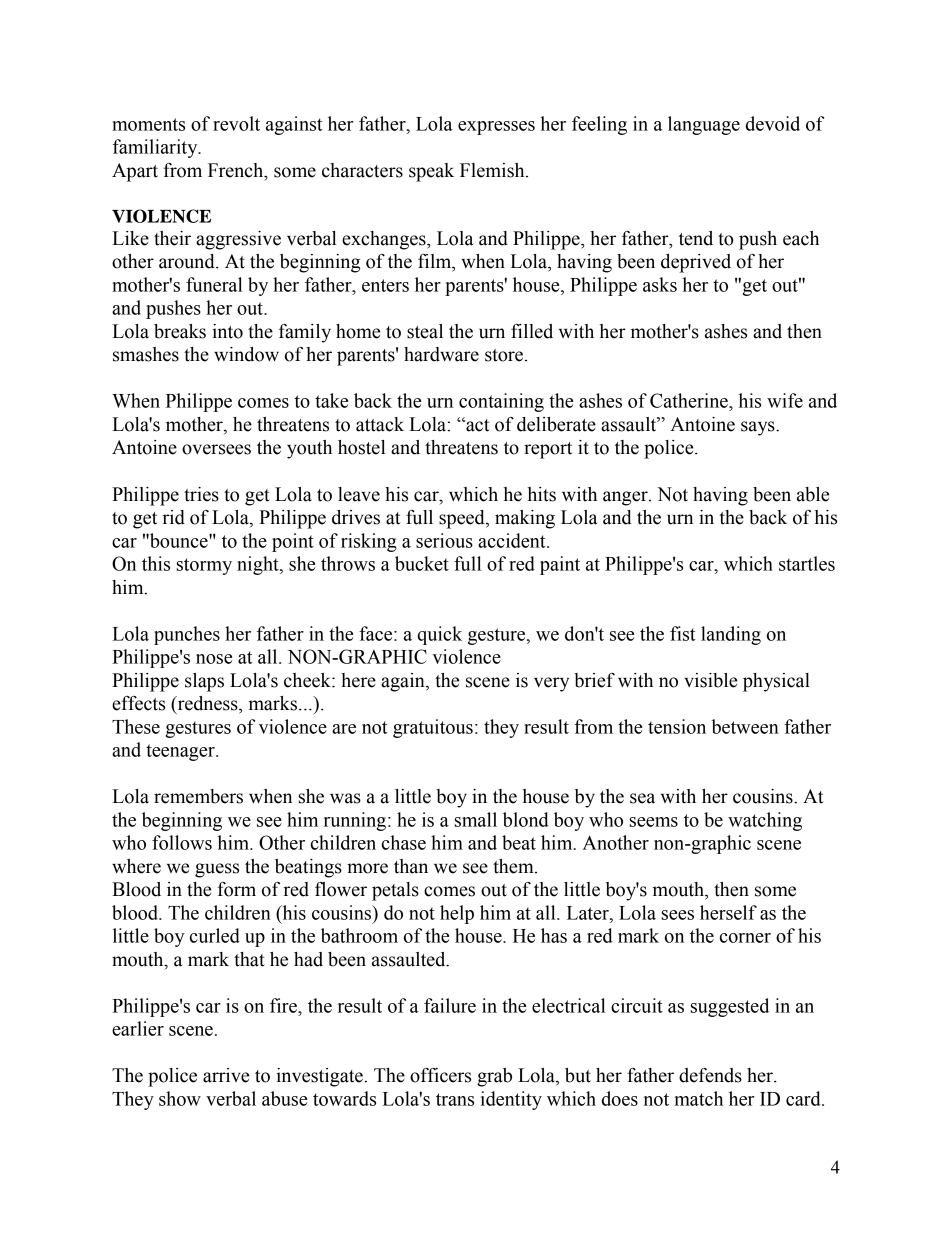 This document has height=1233, width=952. I want to click on gratuitous, so click(433, 728).
